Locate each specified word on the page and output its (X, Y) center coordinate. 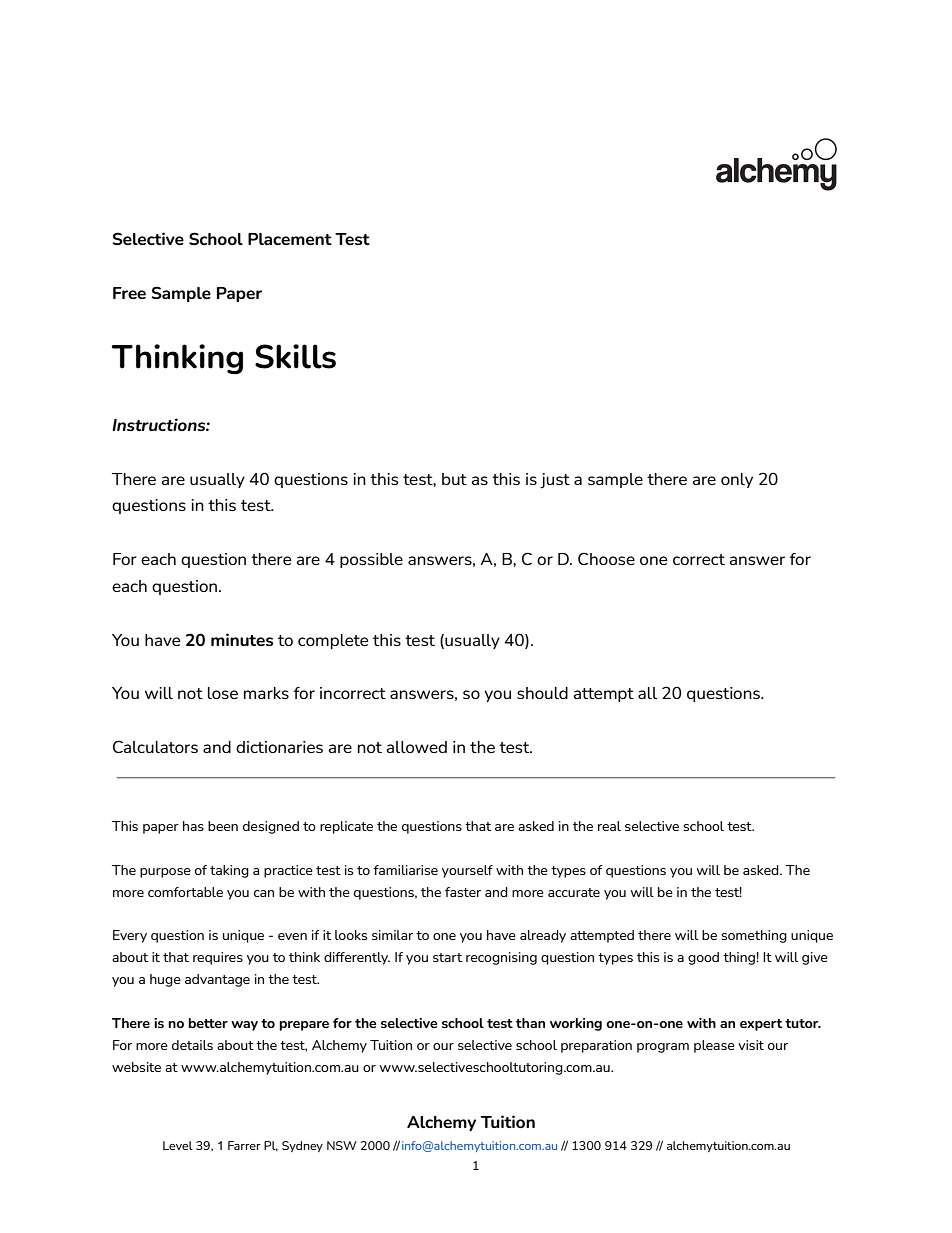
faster (463, 892)
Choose (606, 558)
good (703, 958)
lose (223, 693)
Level (178, 1145)
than (530, 1023)
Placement (290, 239)
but (454, 479)
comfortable (185, 892)
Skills (295, 356)
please (714, 1046)
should (542, 693)
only (737, 480)
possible (371, 560)
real (609, 826)
